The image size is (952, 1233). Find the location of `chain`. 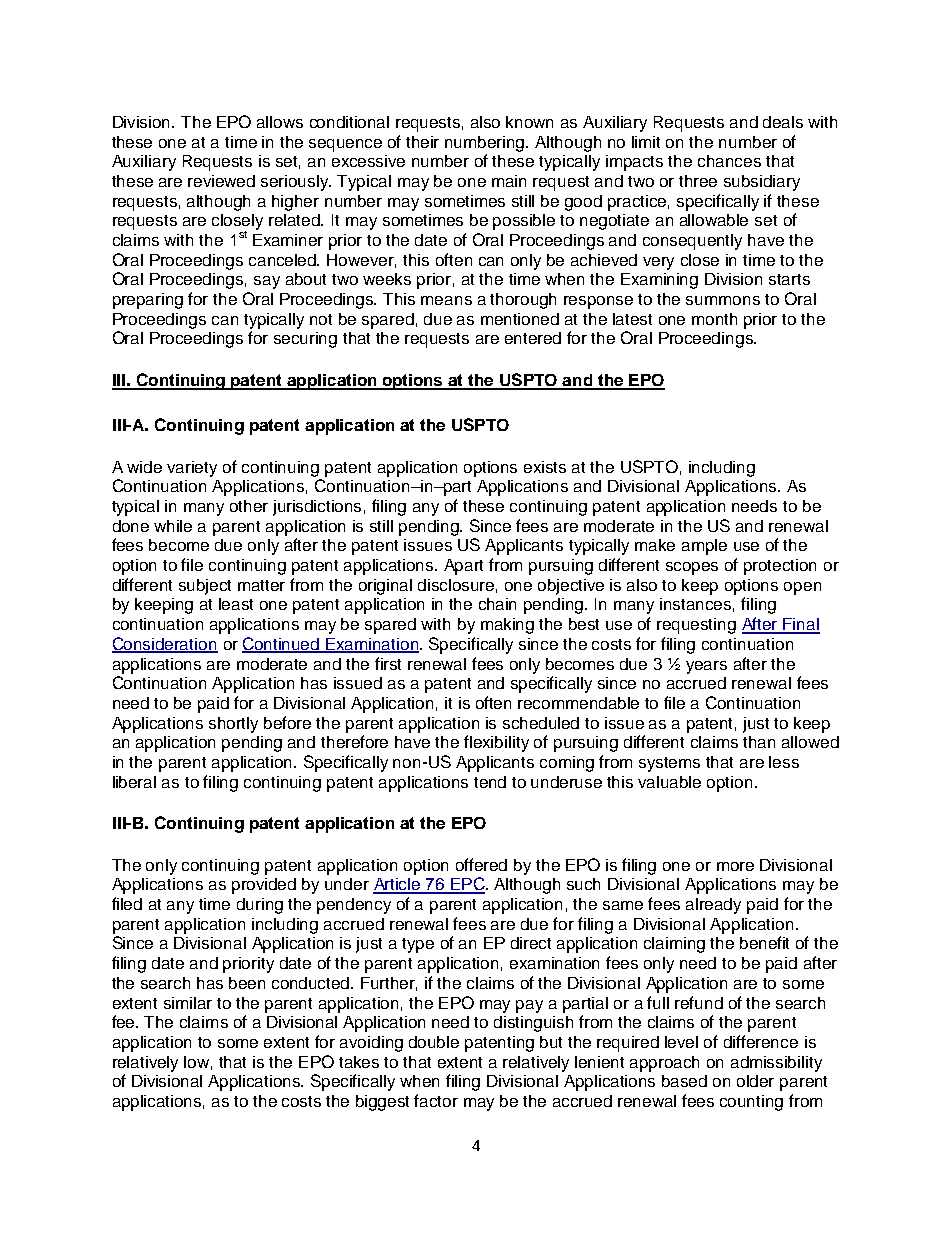

chain is located at coordinates (497, 604).
